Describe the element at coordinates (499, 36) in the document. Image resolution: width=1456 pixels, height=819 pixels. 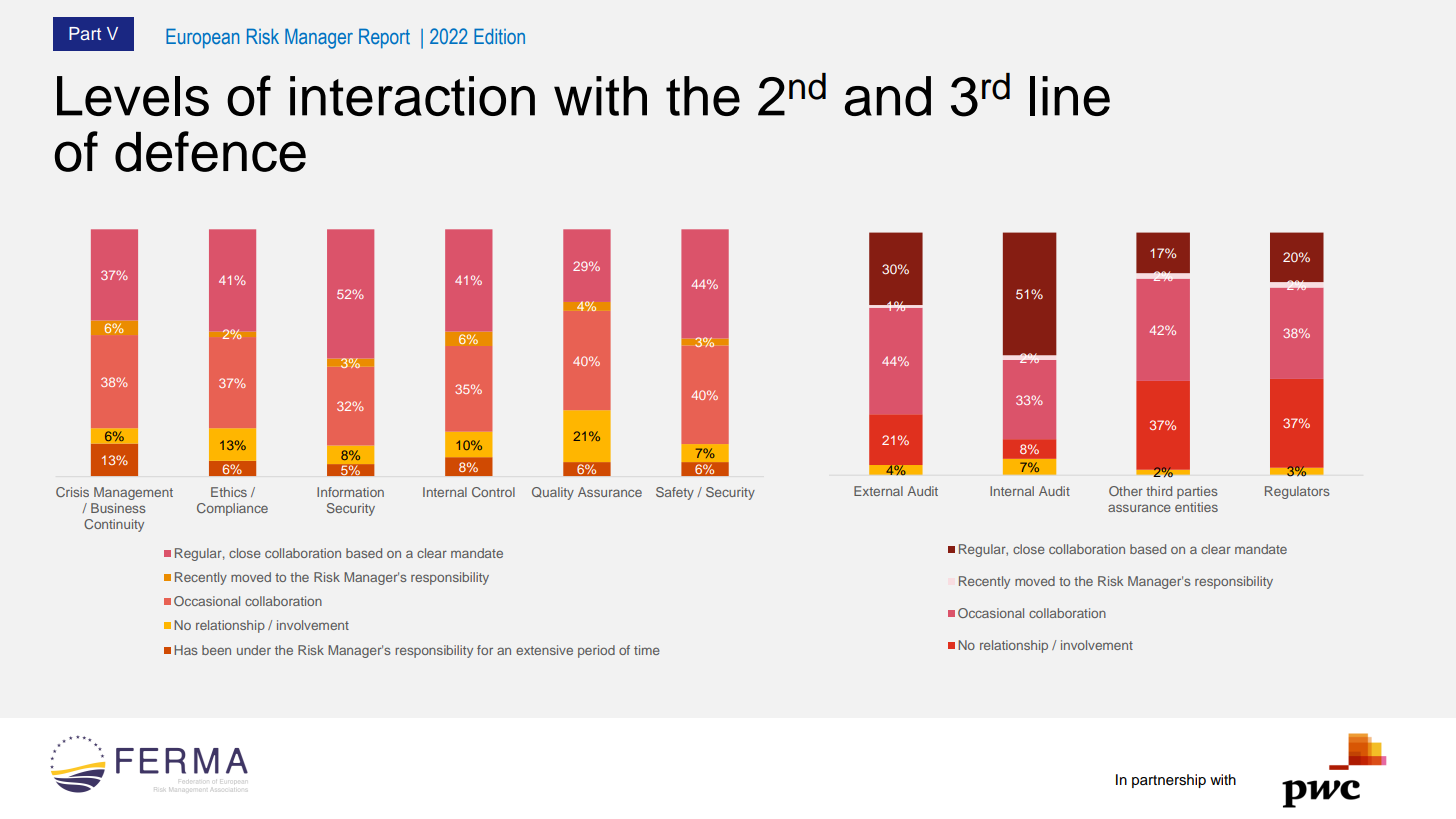
I see `Edition` at that location.
